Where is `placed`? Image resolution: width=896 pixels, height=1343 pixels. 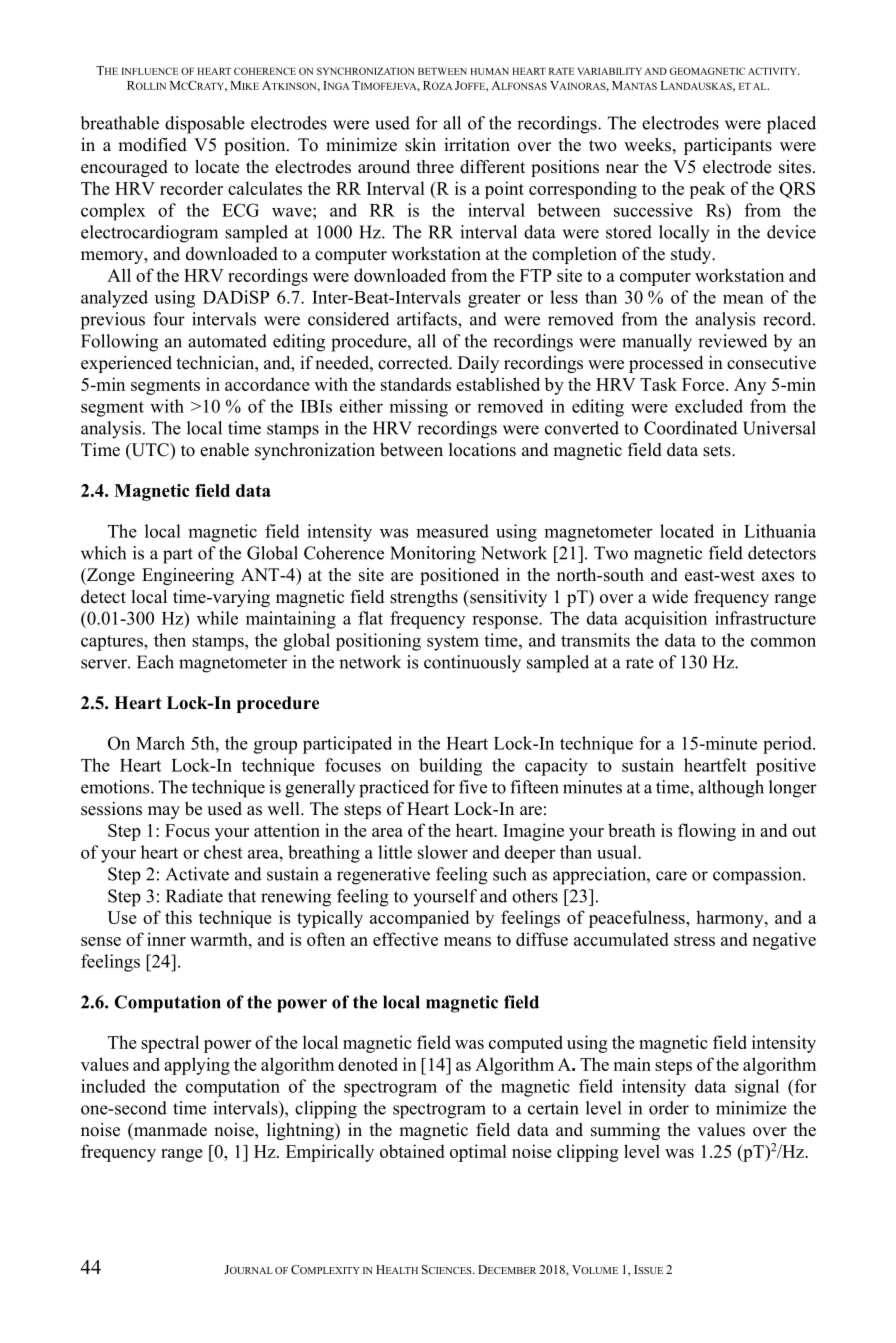 placed is located at coordinates (791, 125).
